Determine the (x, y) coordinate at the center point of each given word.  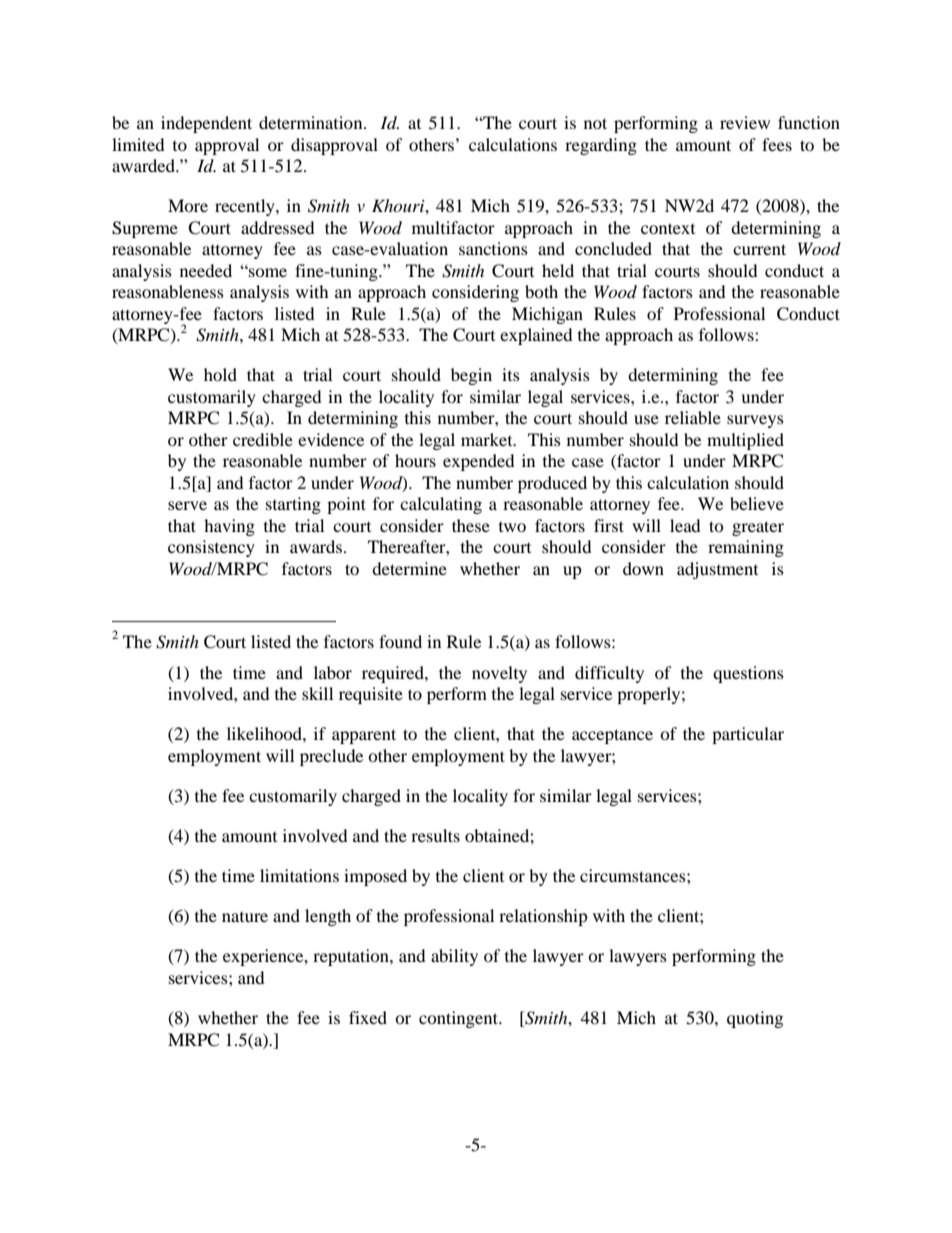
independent (206, 124)
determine (409, 568)
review (745, 122)
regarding (601, 146)
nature (245, 917)
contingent (460, 1019)
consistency (211, 548)
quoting (755, 1019)
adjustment (717, 570)
